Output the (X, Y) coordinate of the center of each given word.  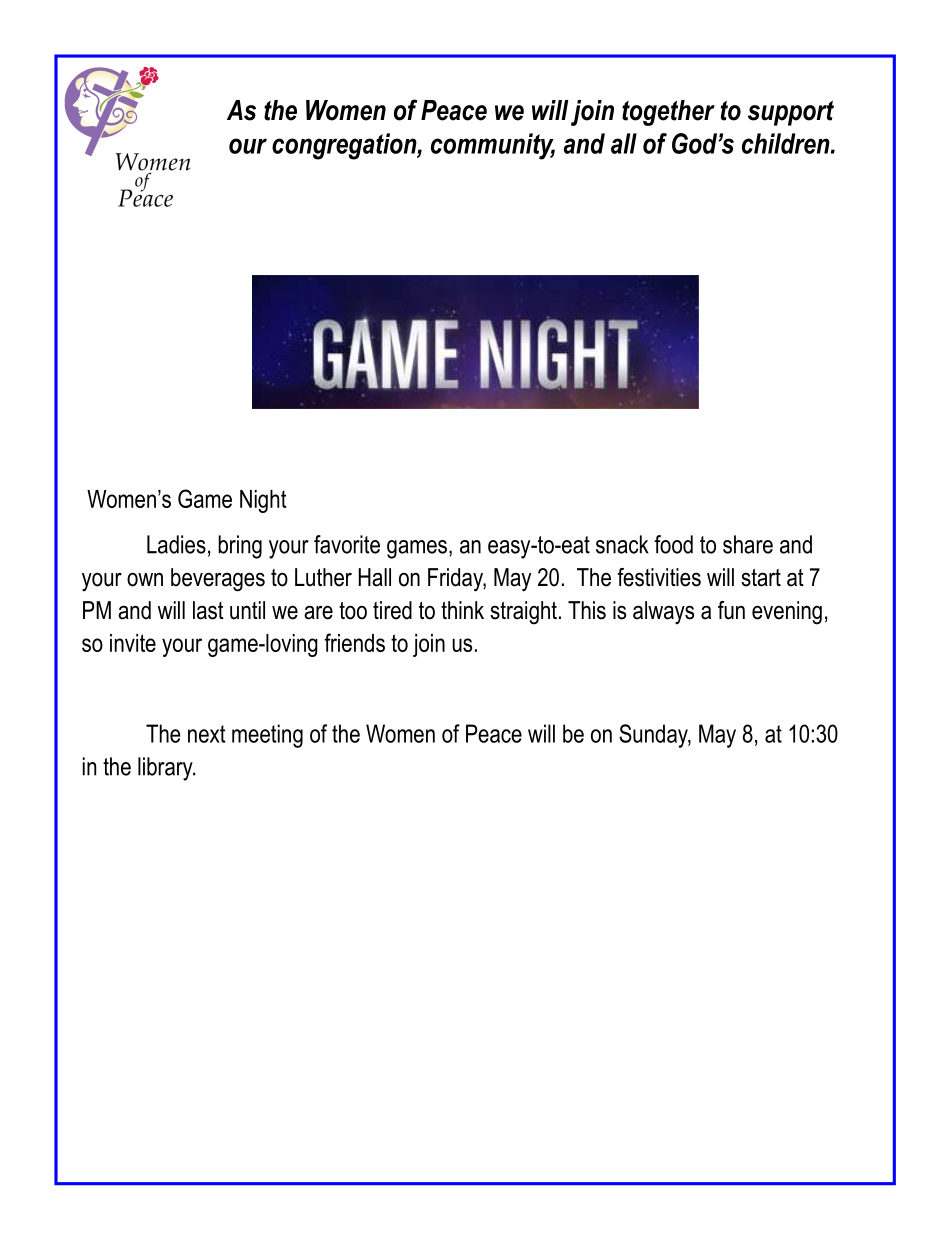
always (663, 612)
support (791, 113)
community (493, 146)
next (206, 734)
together (668, 113)
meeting (267, 736)
